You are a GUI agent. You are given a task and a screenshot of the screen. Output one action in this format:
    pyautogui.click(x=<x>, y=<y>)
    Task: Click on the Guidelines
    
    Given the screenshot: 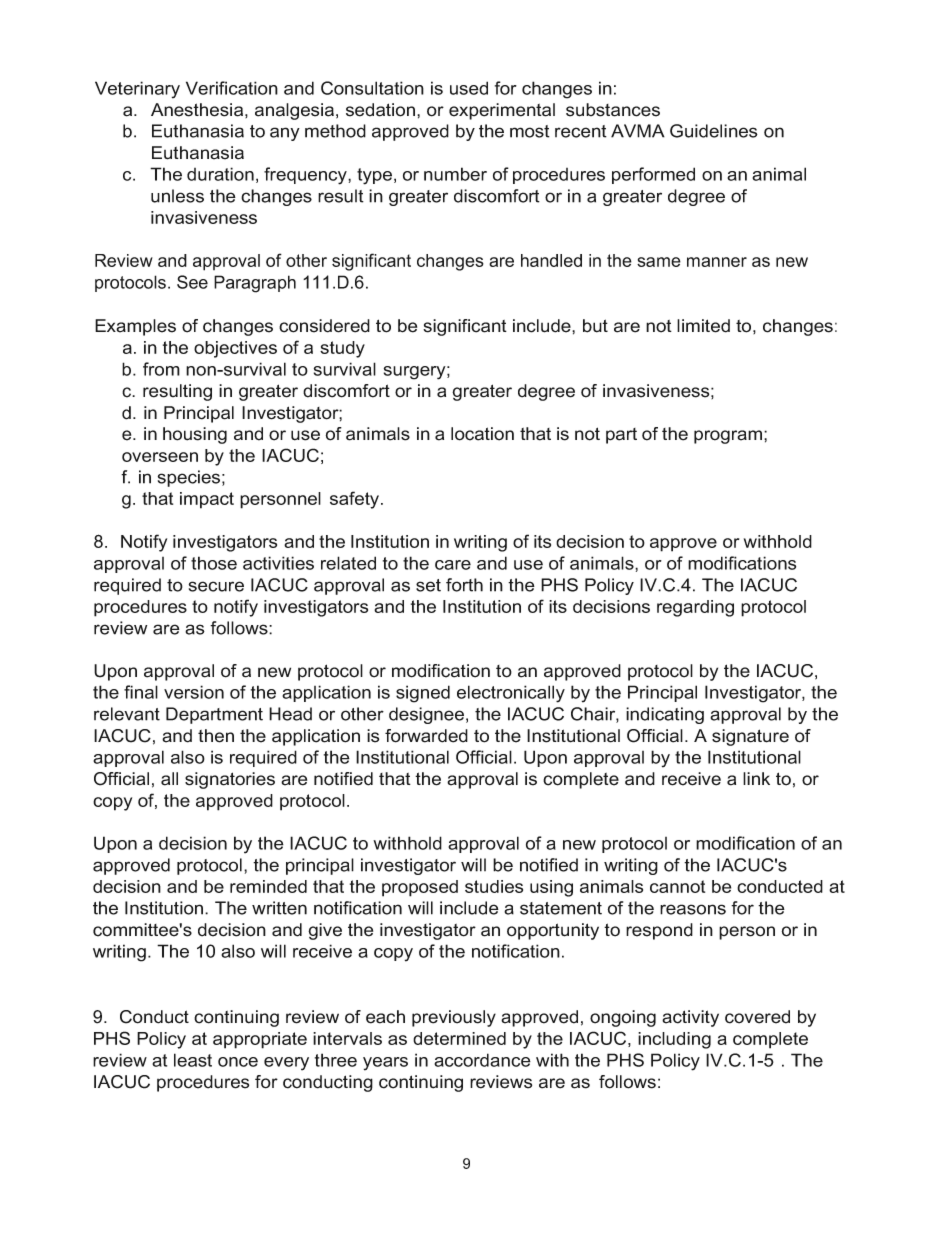 What is the action you would take?
    pyautogui.click(x=714, y=131)
